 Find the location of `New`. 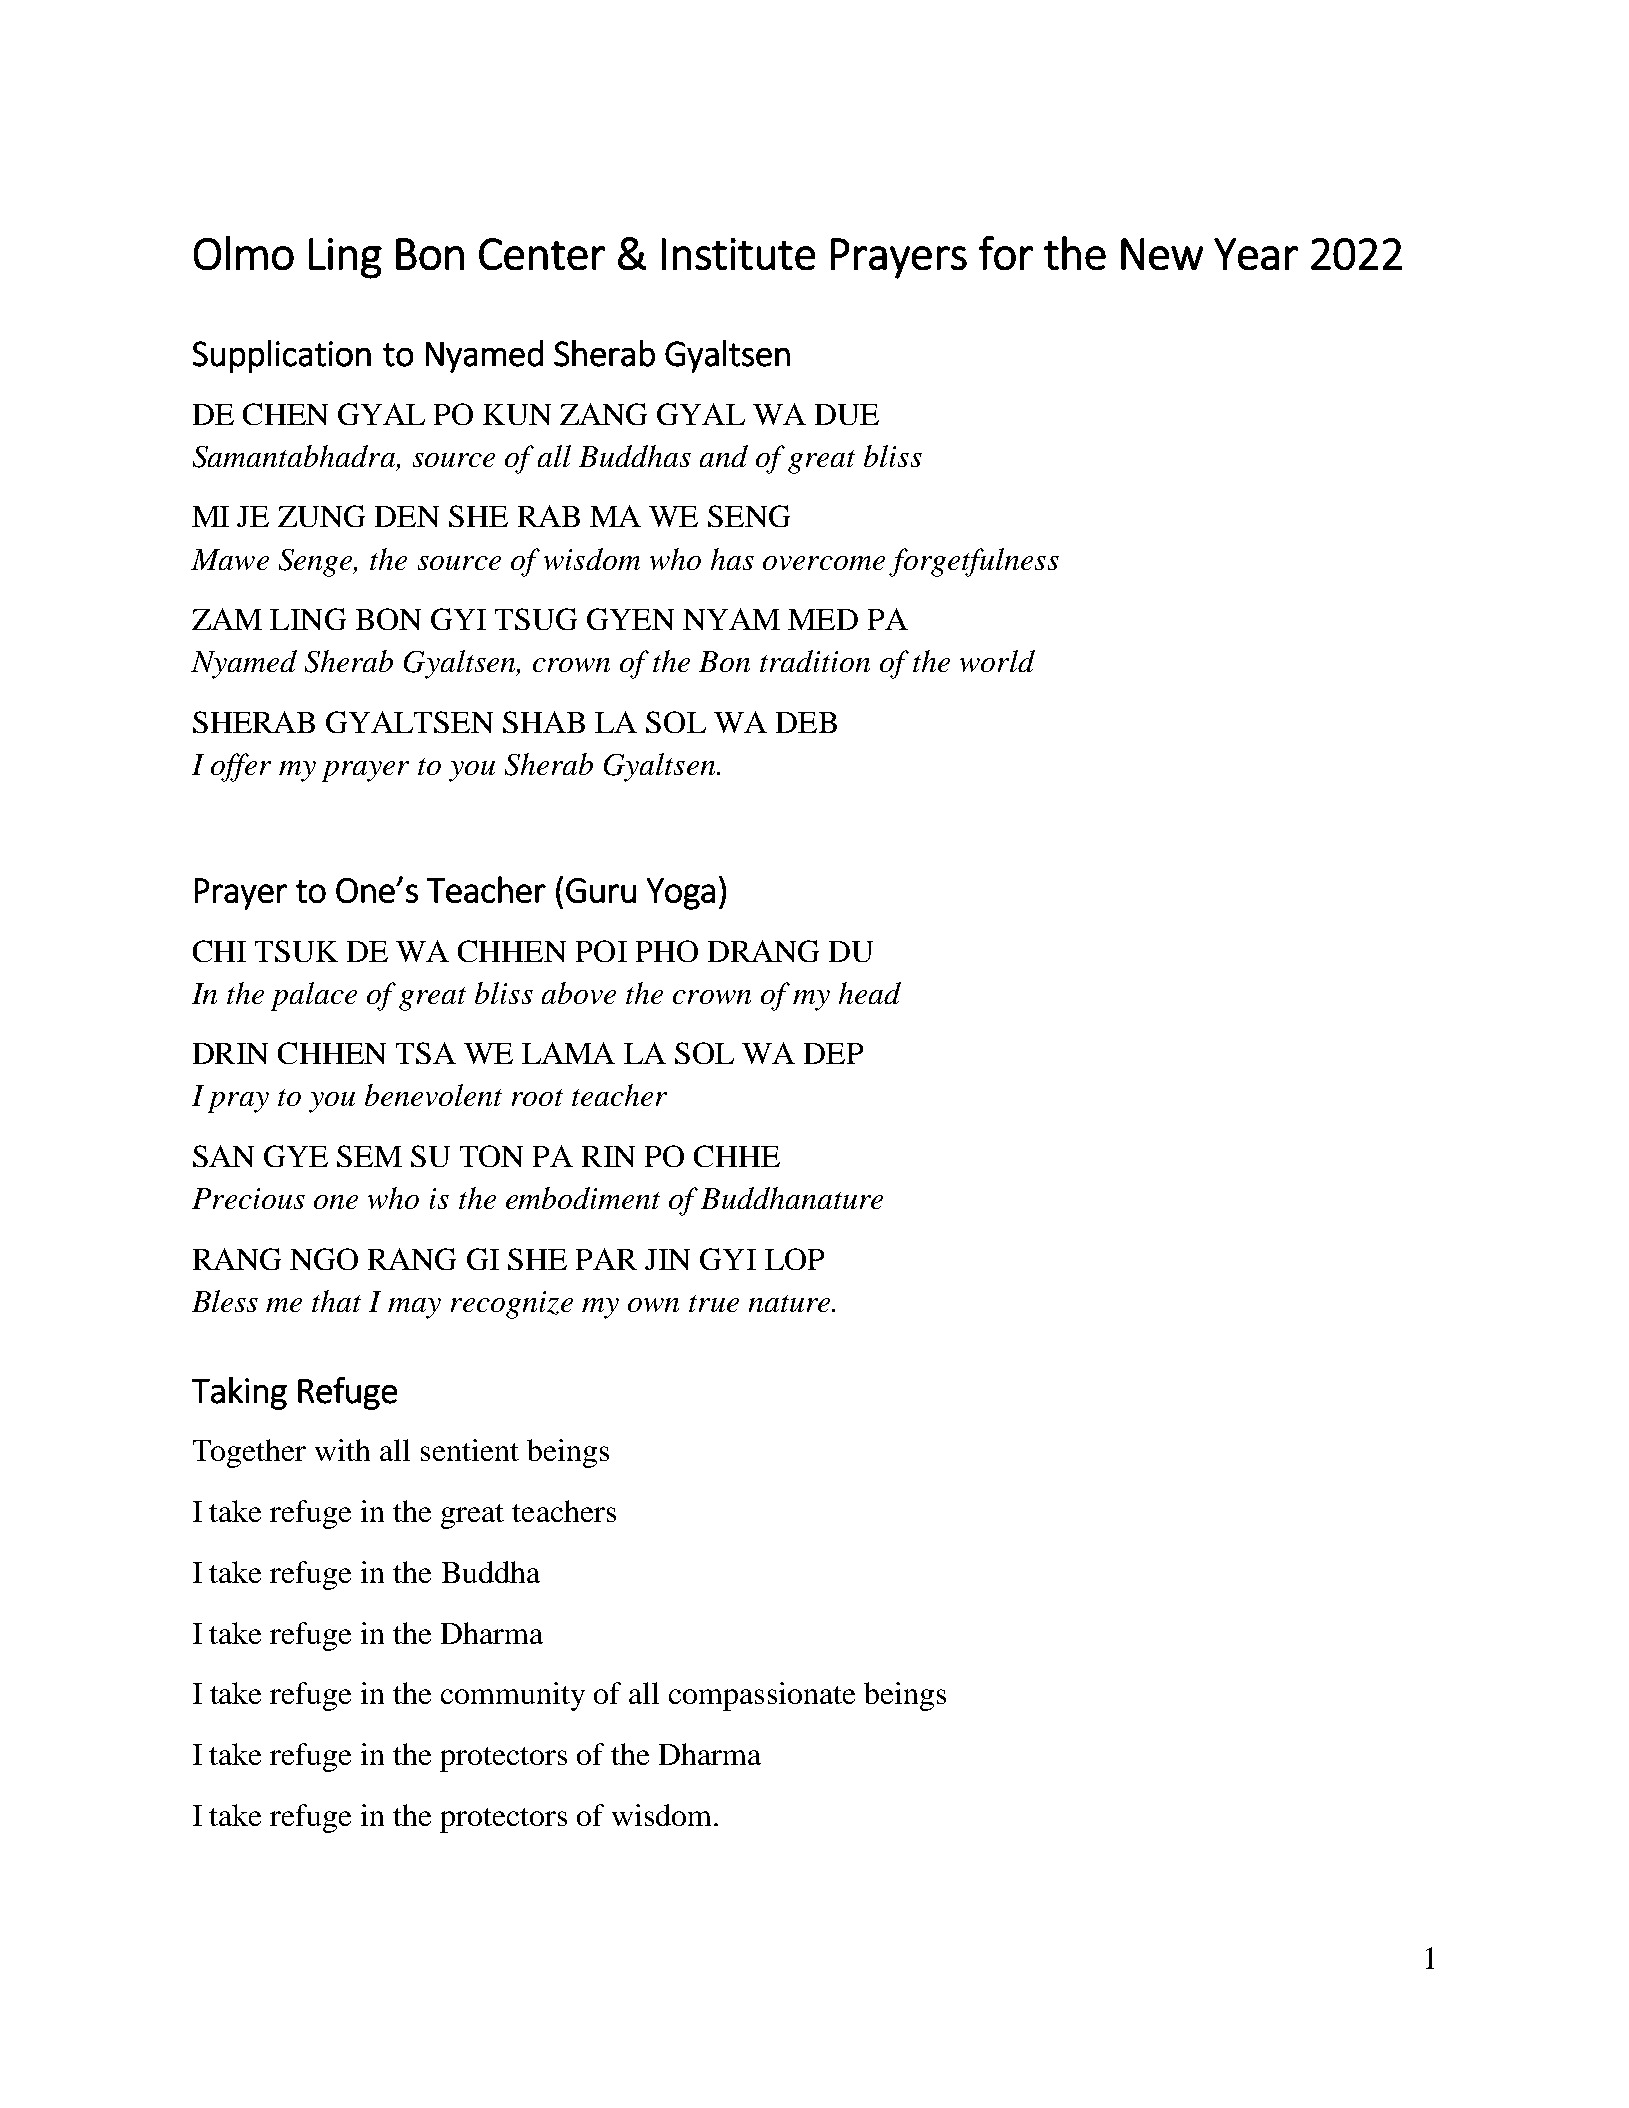

New is located at coordinates (1162, 254).
